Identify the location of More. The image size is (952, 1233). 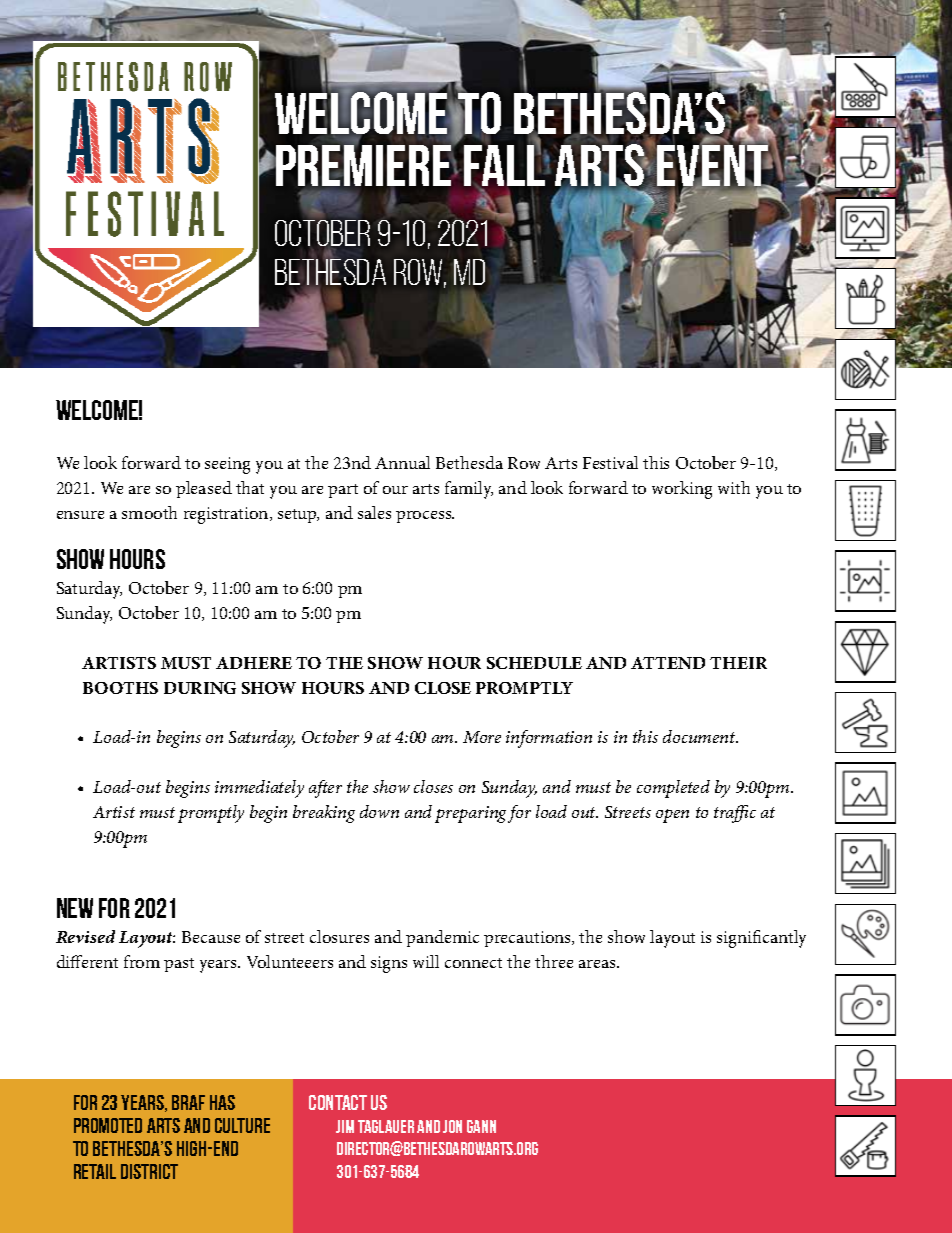
(482, 737).
